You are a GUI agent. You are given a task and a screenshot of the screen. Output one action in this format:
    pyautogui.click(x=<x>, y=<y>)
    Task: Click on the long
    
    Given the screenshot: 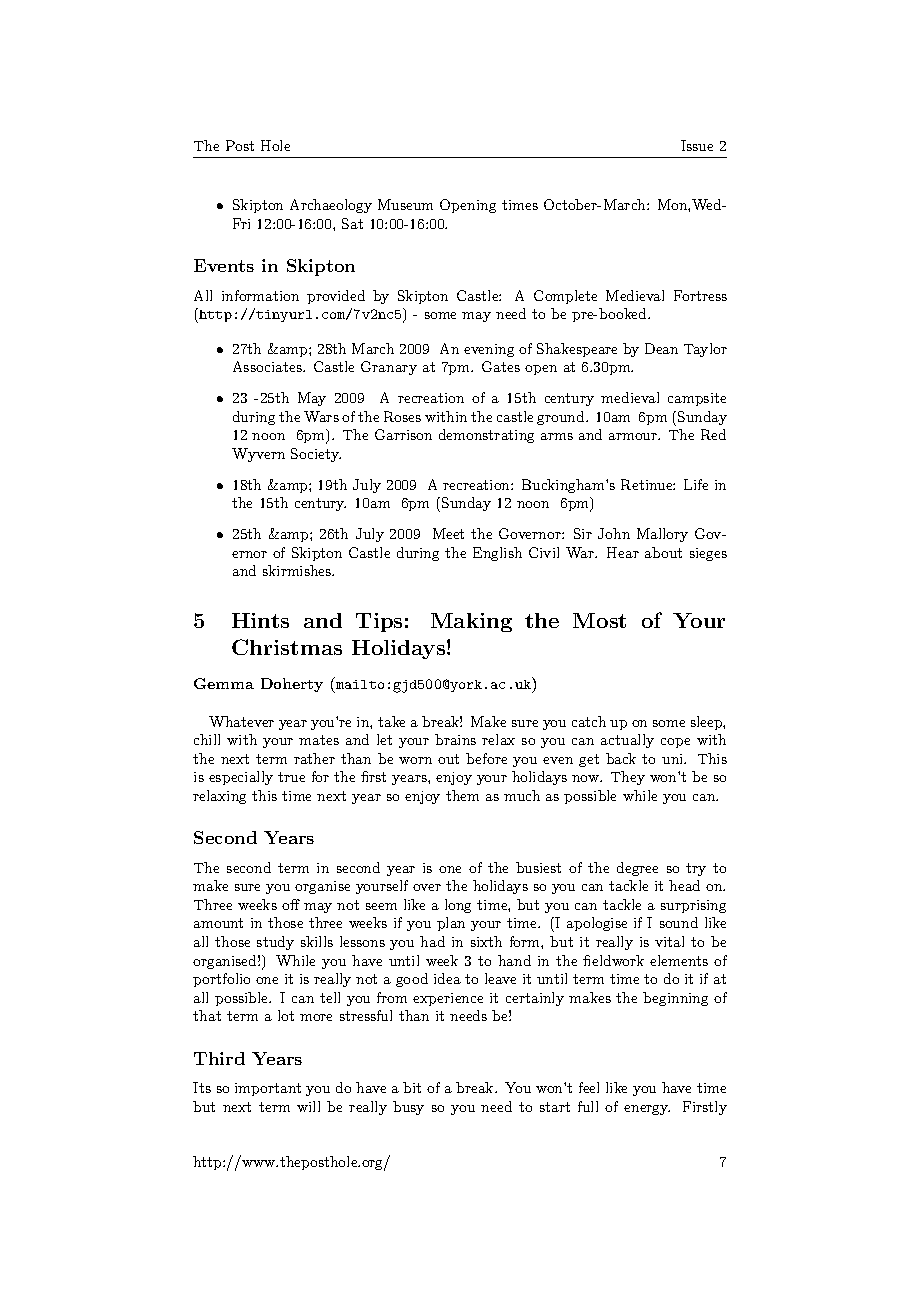 What is the action you would take?
    pyautogui.click(x=458, y=906)
